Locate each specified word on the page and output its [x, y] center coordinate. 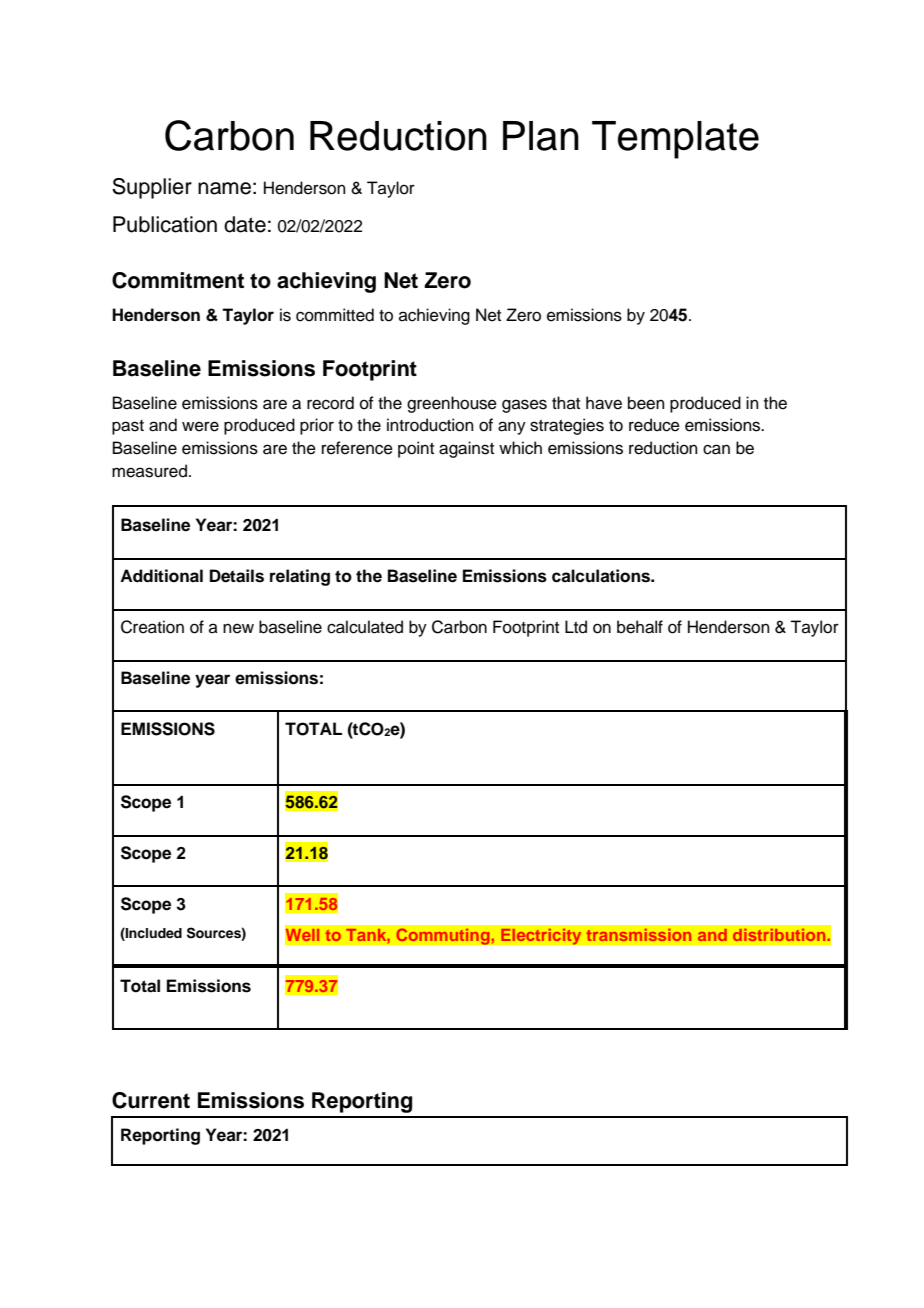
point [416, 449]
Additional [161, 576]
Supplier [152, 188]
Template [675, 140]
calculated [365, 627]
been [646, 403]
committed [335, 315]
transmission [639, 935]
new [238, 628]
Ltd [576, 627]
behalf [640, 627]
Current [151, 1100]
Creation [152, 627]
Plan [541, 136]
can [716, 449]
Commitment [178, 280]
